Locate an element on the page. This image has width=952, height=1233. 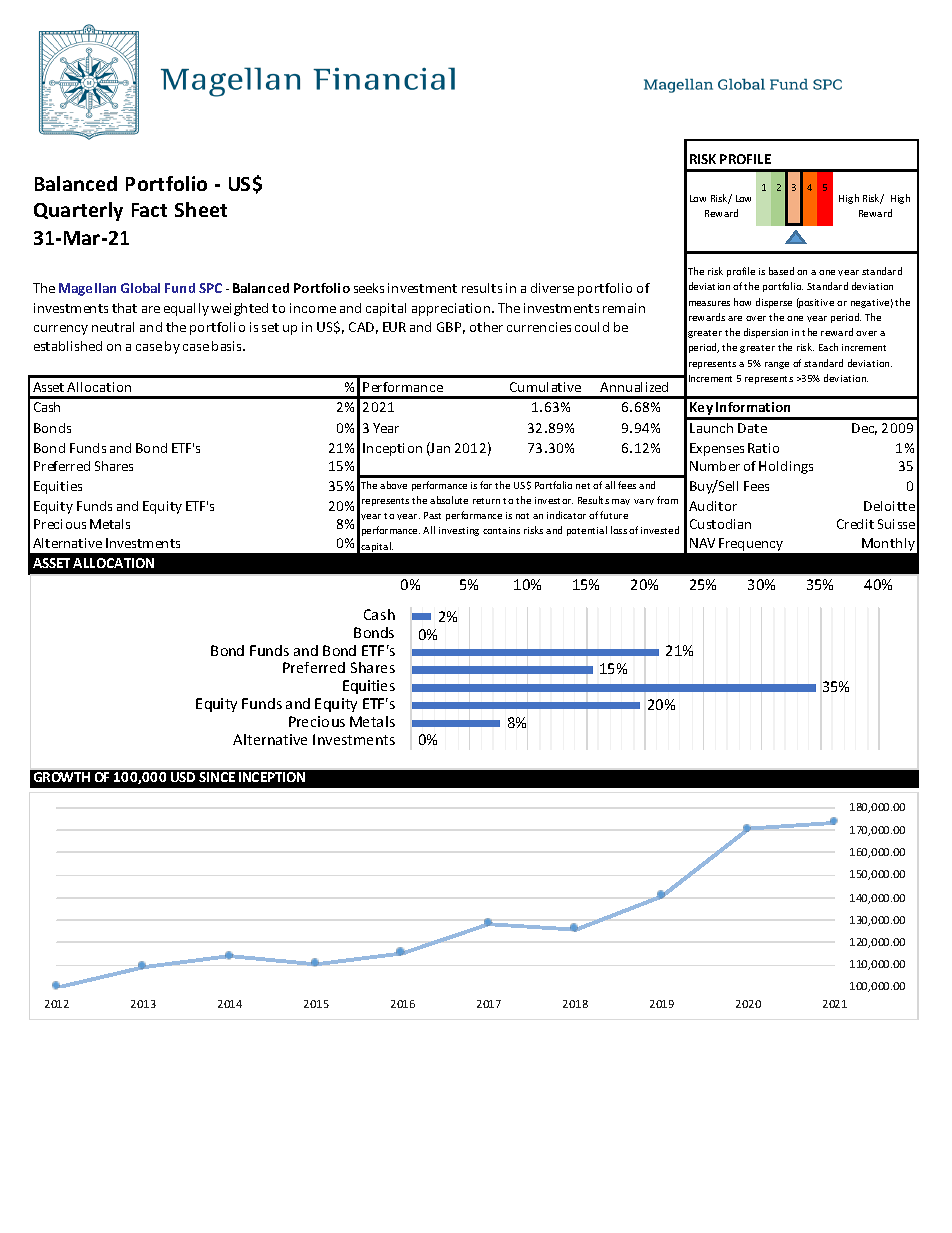
based is located at coordinates (781, 271).
